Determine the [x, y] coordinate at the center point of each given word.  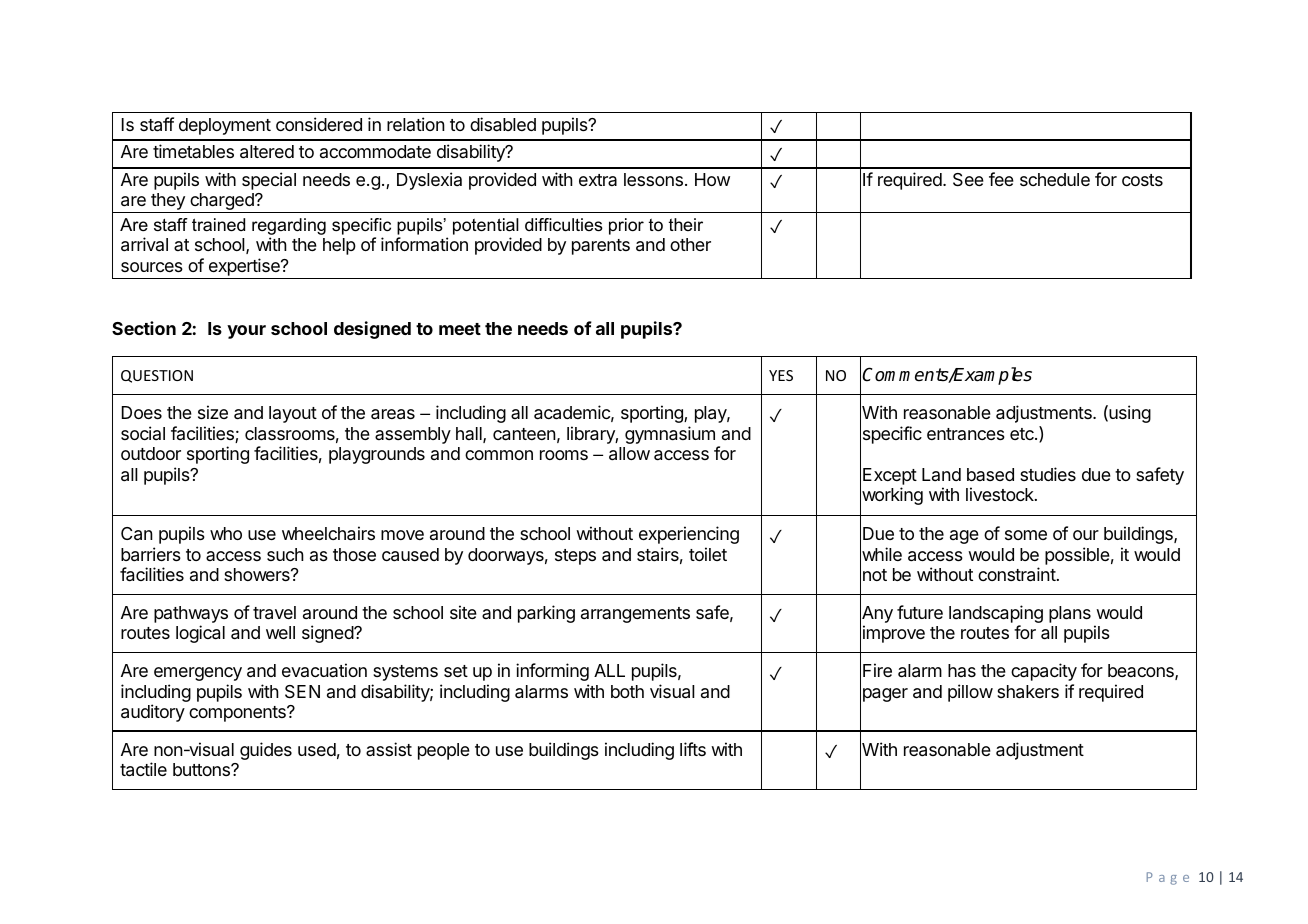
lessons [653, 179]
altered [267, 152]
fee [1001, 179]
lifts [693, 749]
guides [266, 751]
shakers [1028, 692]
